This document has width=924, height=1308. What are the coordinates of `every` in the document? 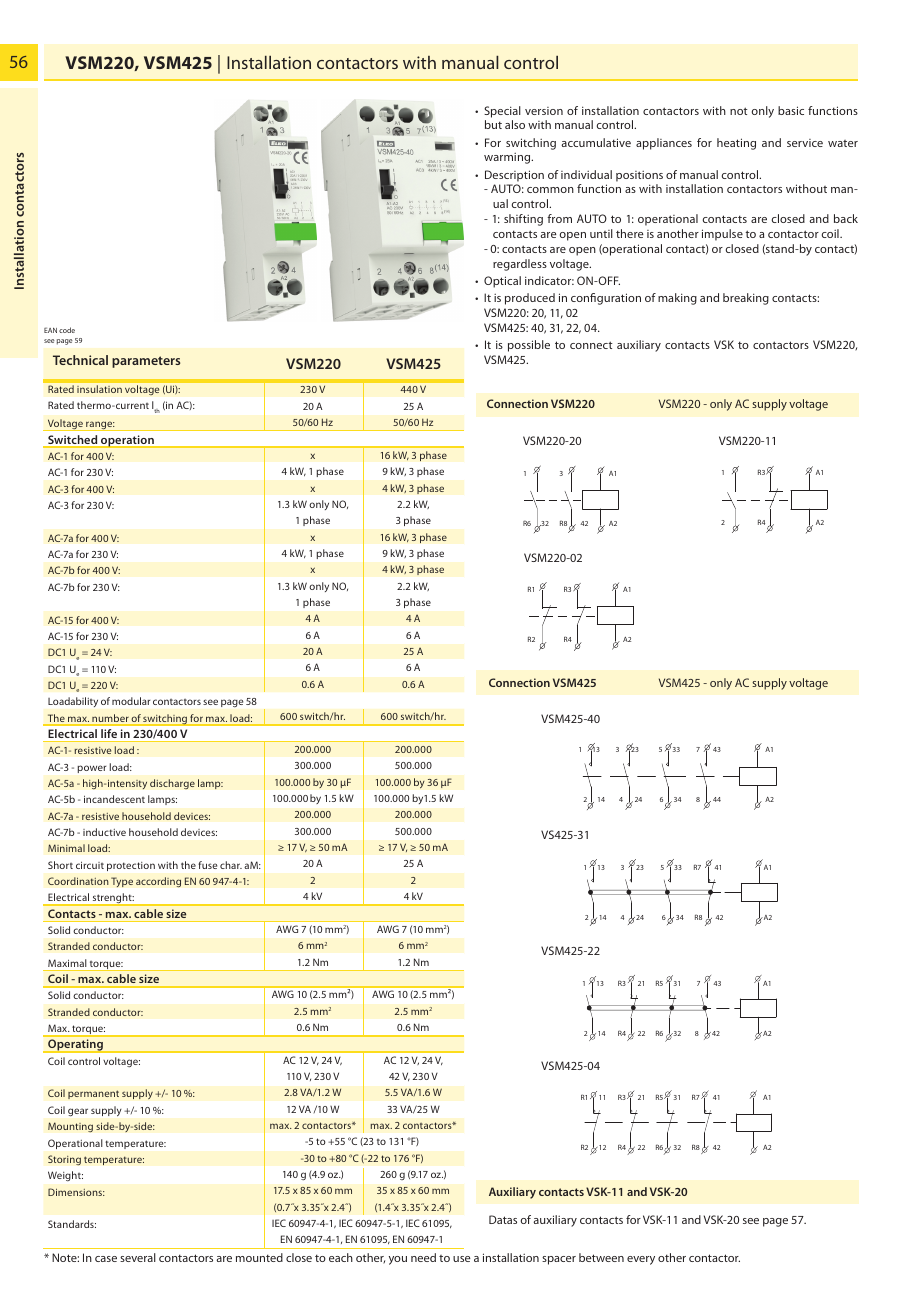 It's located at (641, 1260).
